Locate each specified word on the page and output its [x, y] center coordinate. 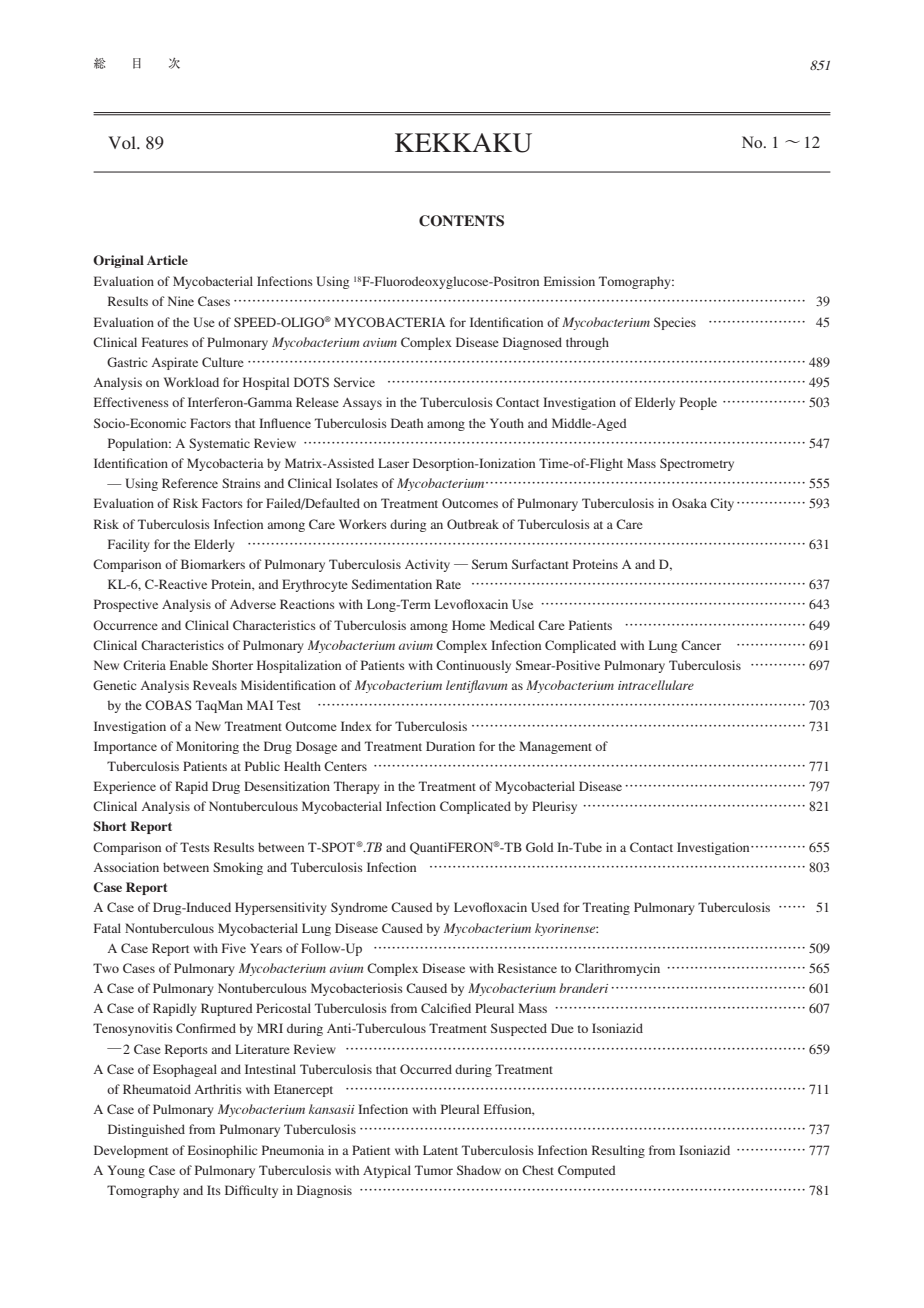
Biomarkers [213, 564]
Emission [569, 281]
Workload [191, 382]
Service [354, 382]
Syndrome [359, 908]
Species [675, 323]
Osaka [689, 503]
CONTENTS [461, 221]
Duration [450, 746]
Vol [123, 142]
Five [234, 948]
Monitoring [207, 747]
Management [555, 747]
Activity [427, 565]
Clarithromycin [617, 969]
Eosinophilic [222, 1151]
